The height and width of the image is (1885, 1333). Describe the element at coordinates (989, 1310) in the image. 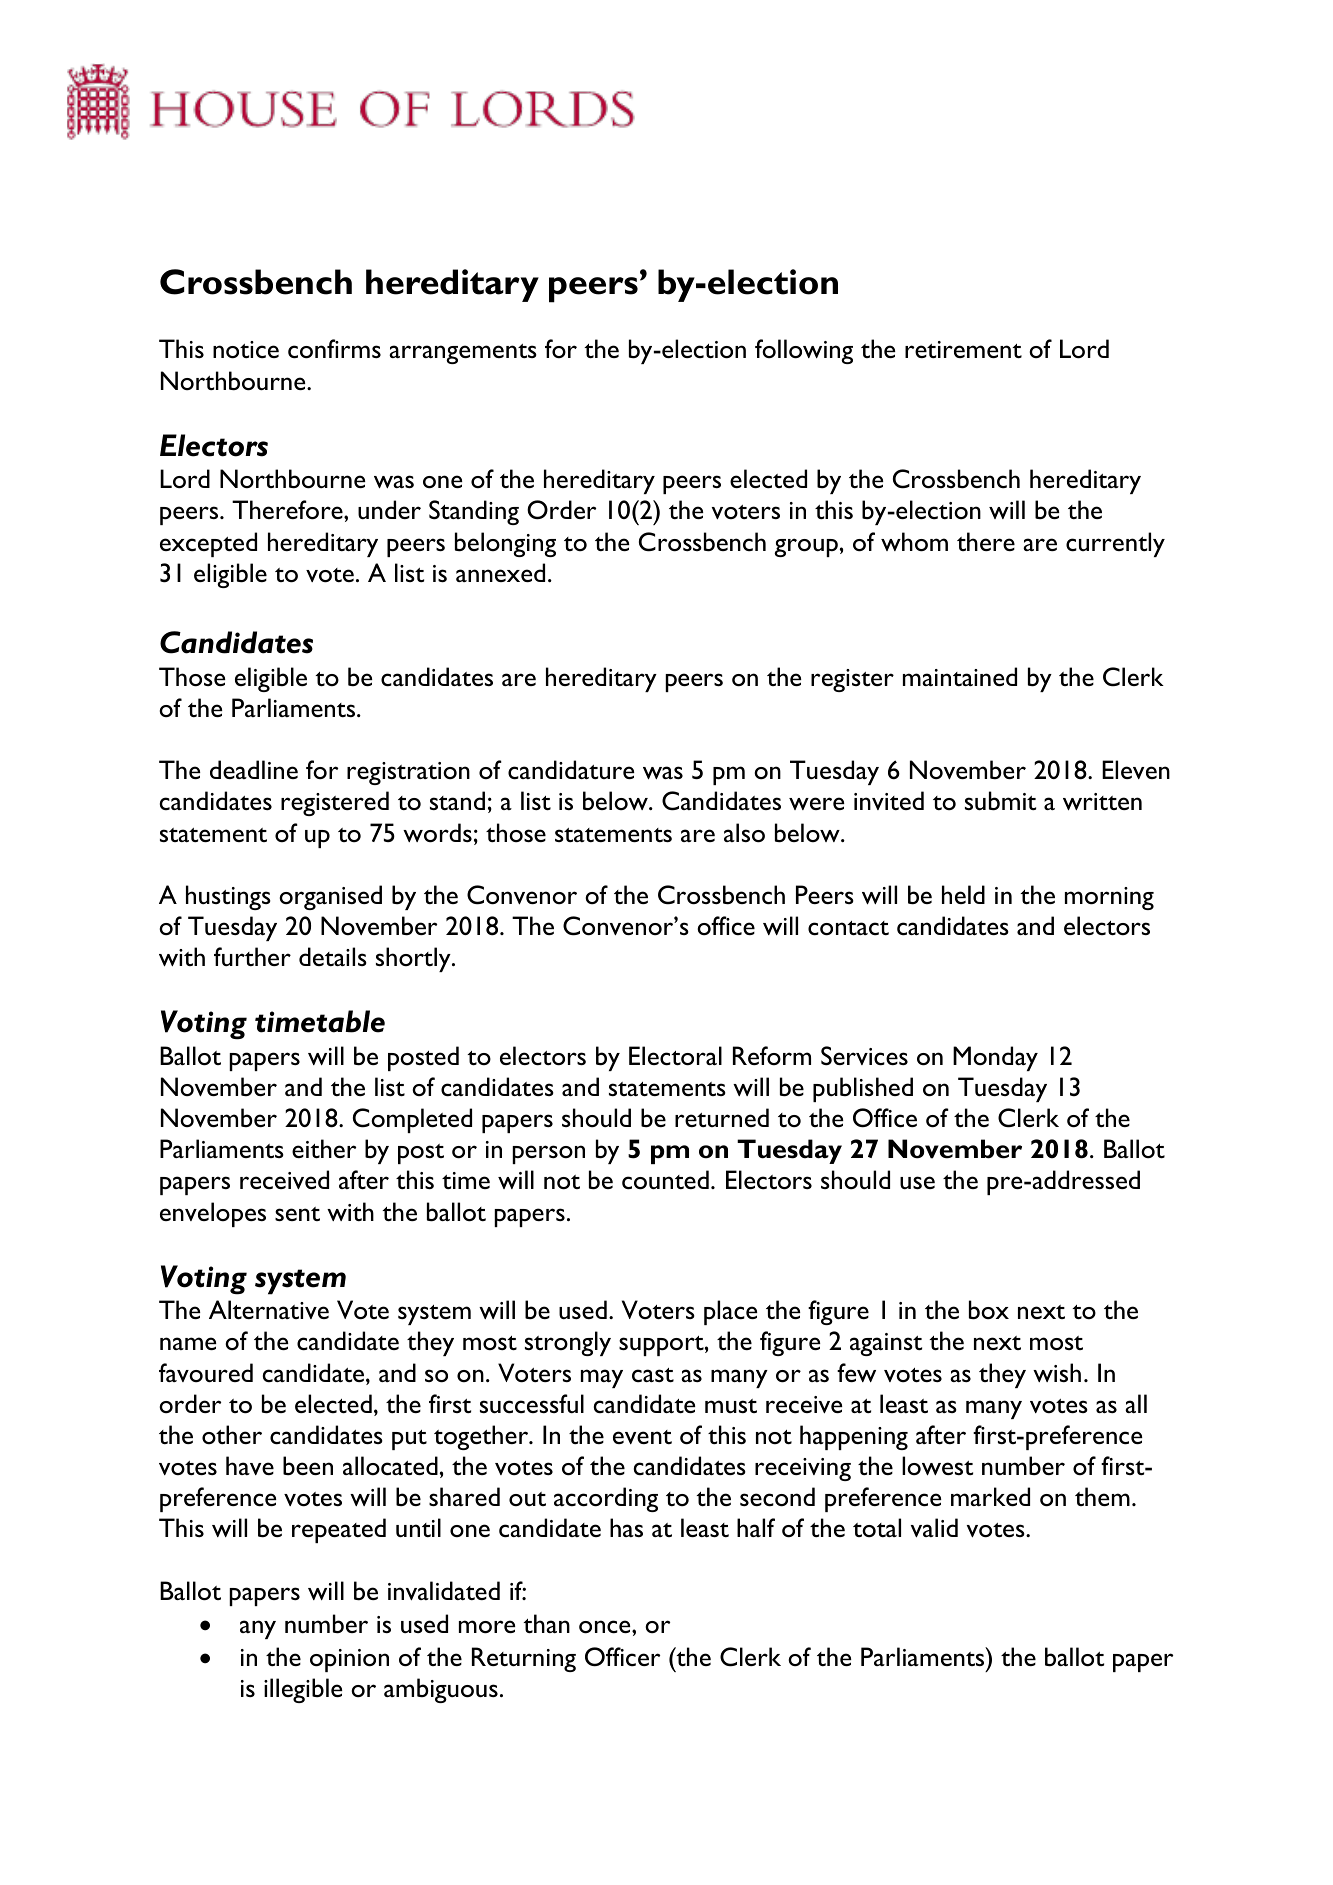

I see `box` at that location.
